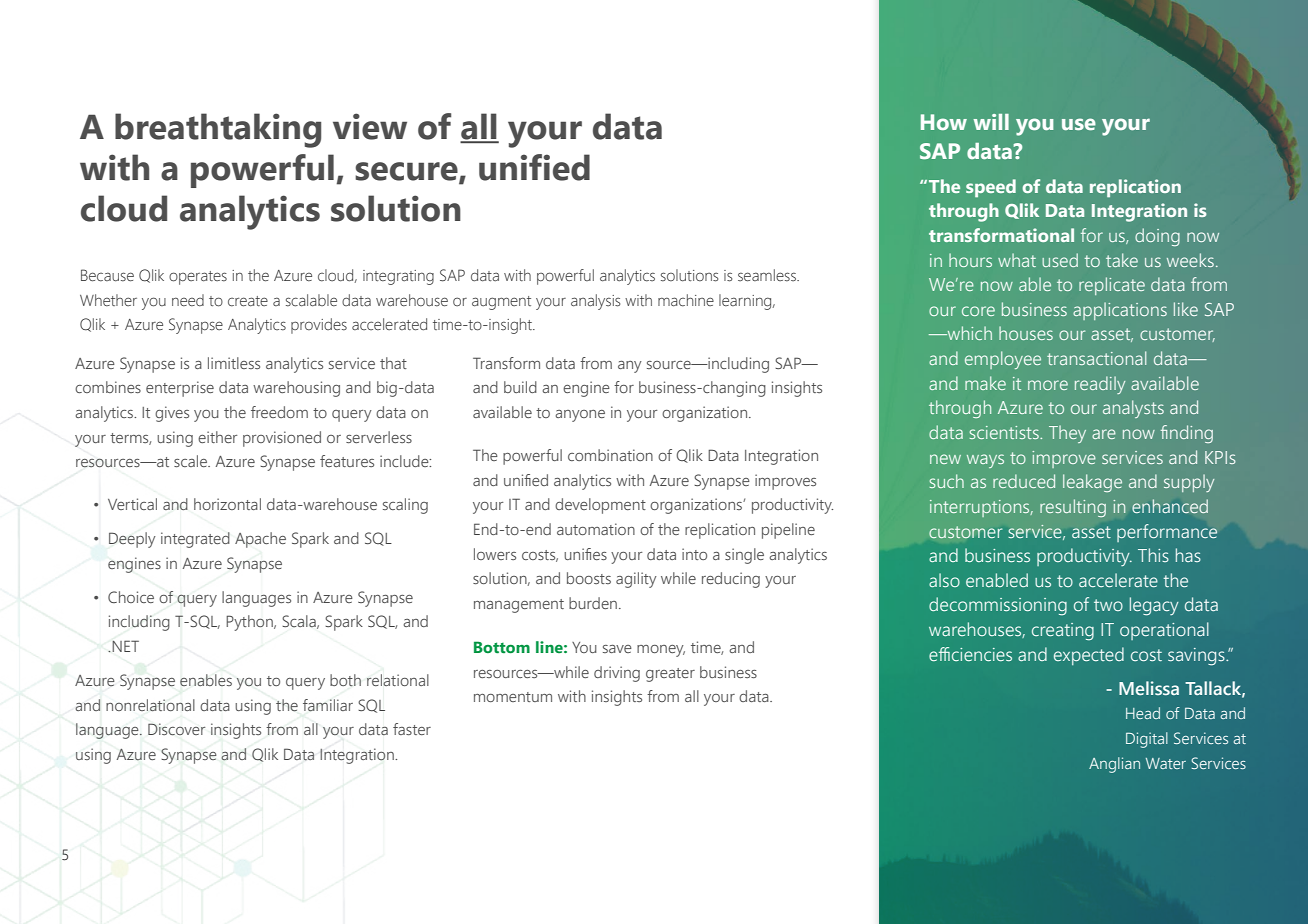 The image size is (1308, 924). Describe the element at coordinates (176, 729) in the page. I see `Discover` at that location.
